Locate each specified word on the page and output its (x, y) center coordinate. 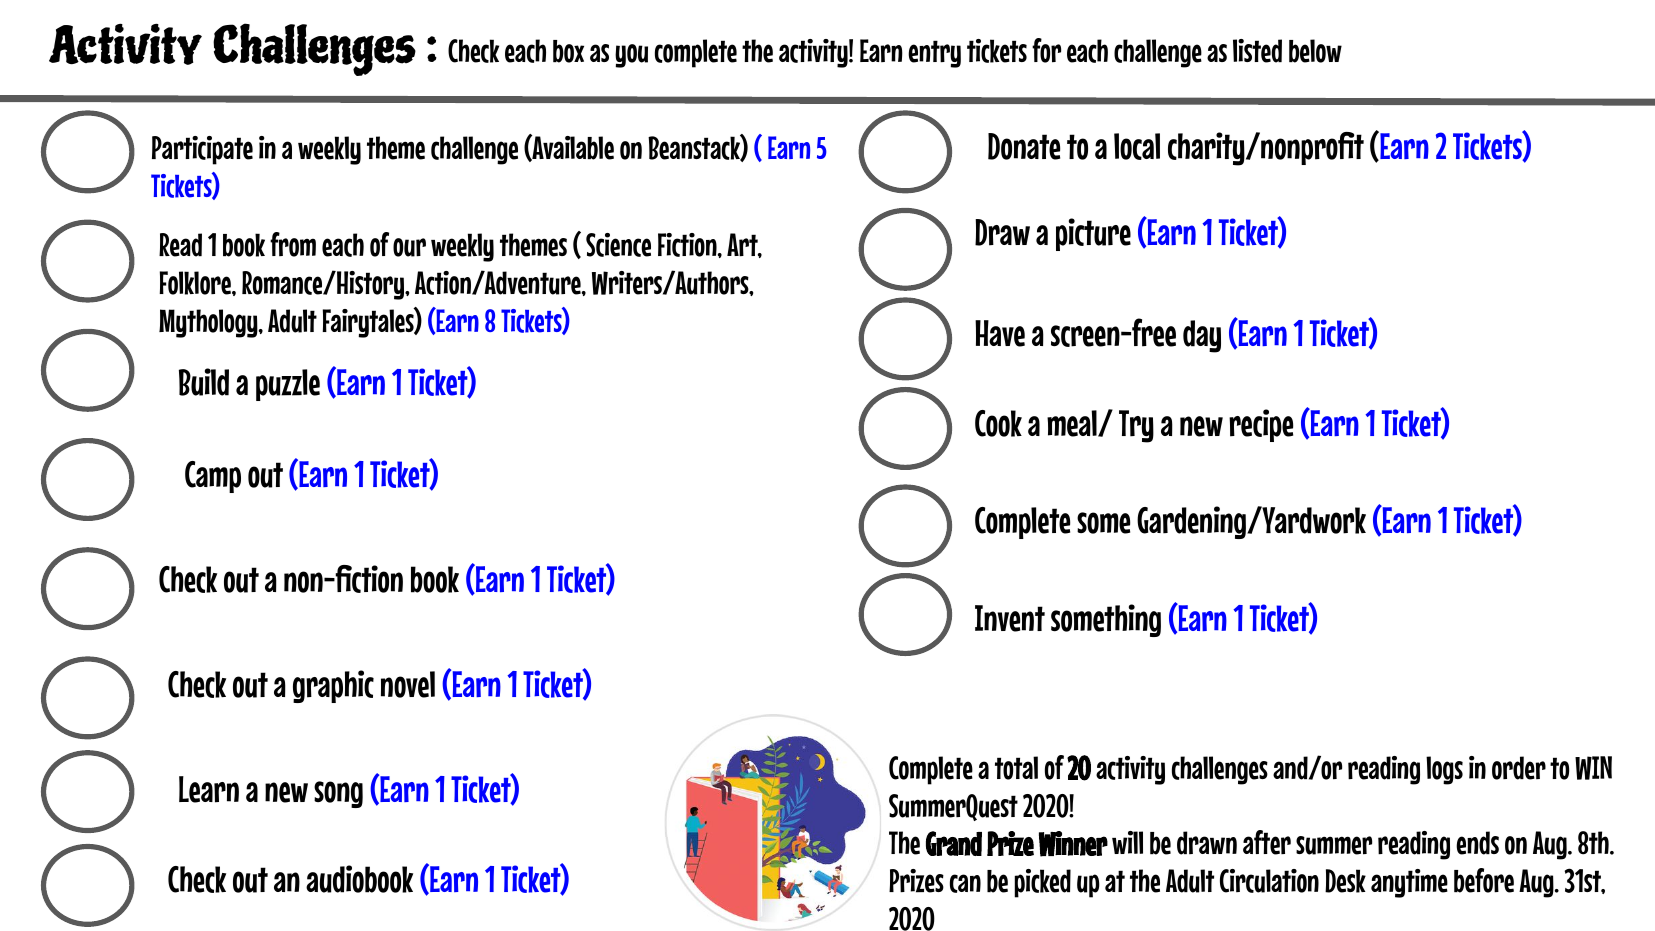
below (1315, 51)
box (568, 51)
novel (408, 684)
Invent (1010, 618)
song (338, 794)
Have (1000, 333)
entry (934, 54)
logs (1444, 770)
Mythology (209, 323)
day (1202, 336)
